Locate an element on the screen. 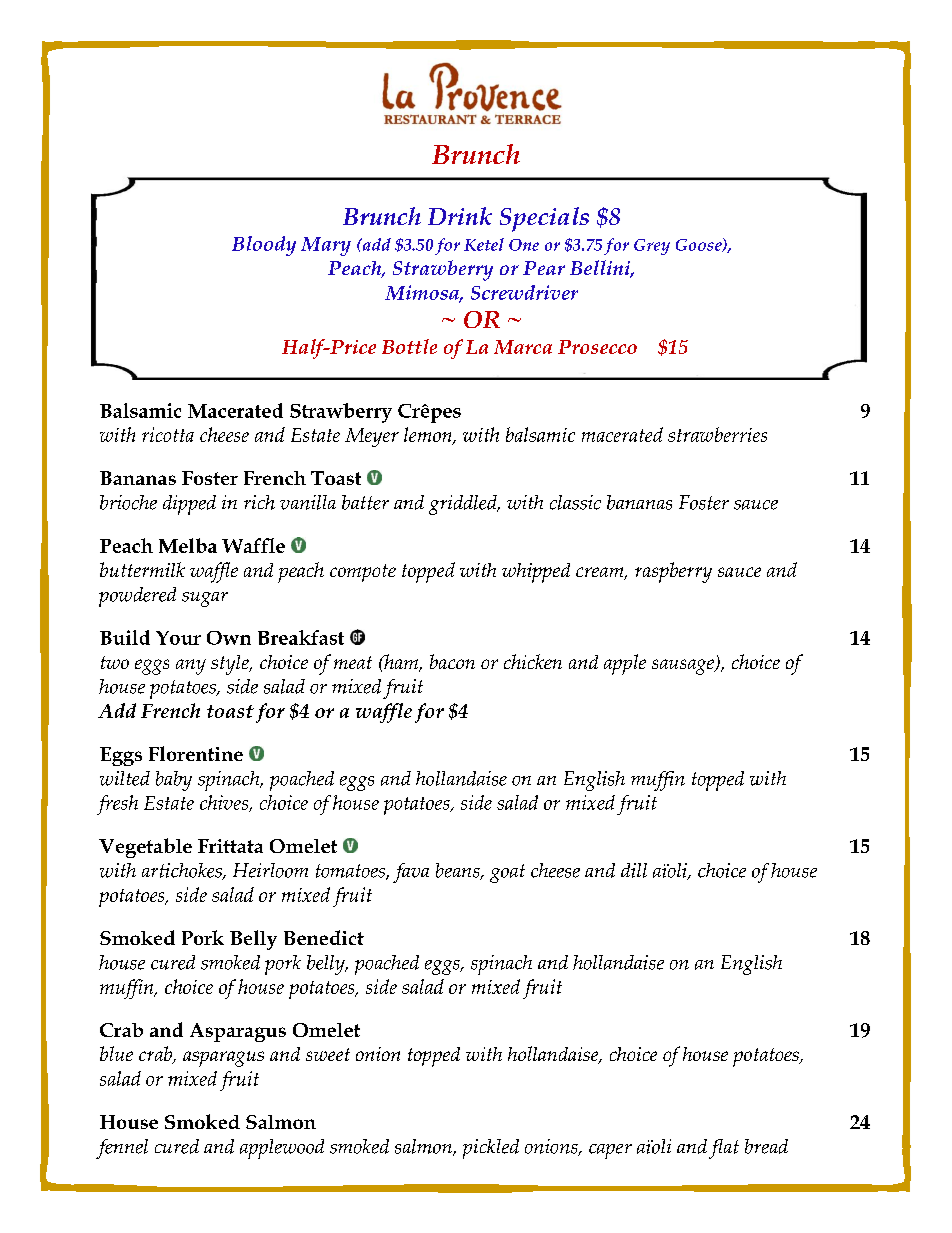 Image resolution: width=952 pixels, height=1233 pixels. blue is located at coordinates (116, 1053).
